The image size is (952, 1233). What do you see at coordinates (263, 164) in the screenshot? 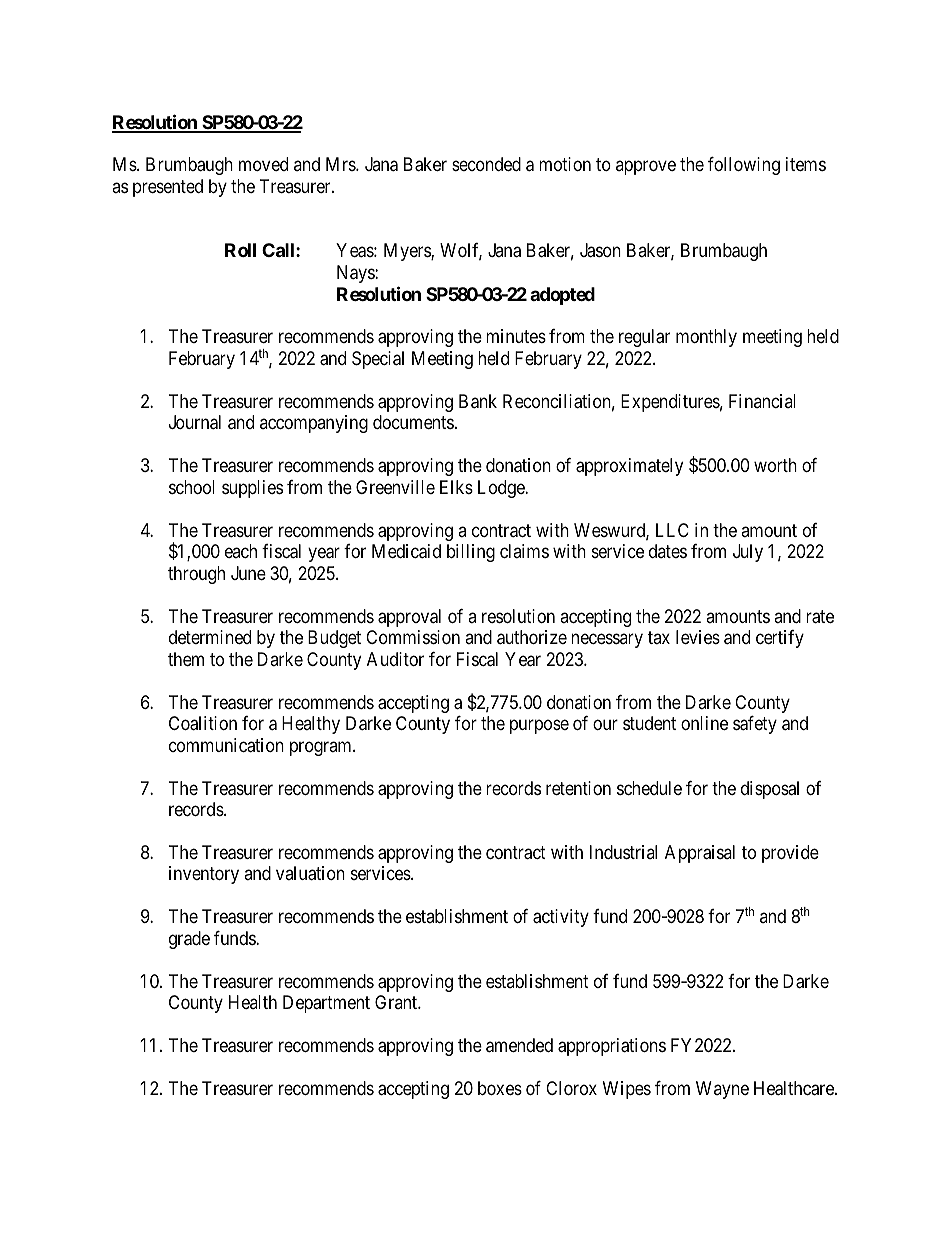
I see `moved` at bounding box center [263, 164].
